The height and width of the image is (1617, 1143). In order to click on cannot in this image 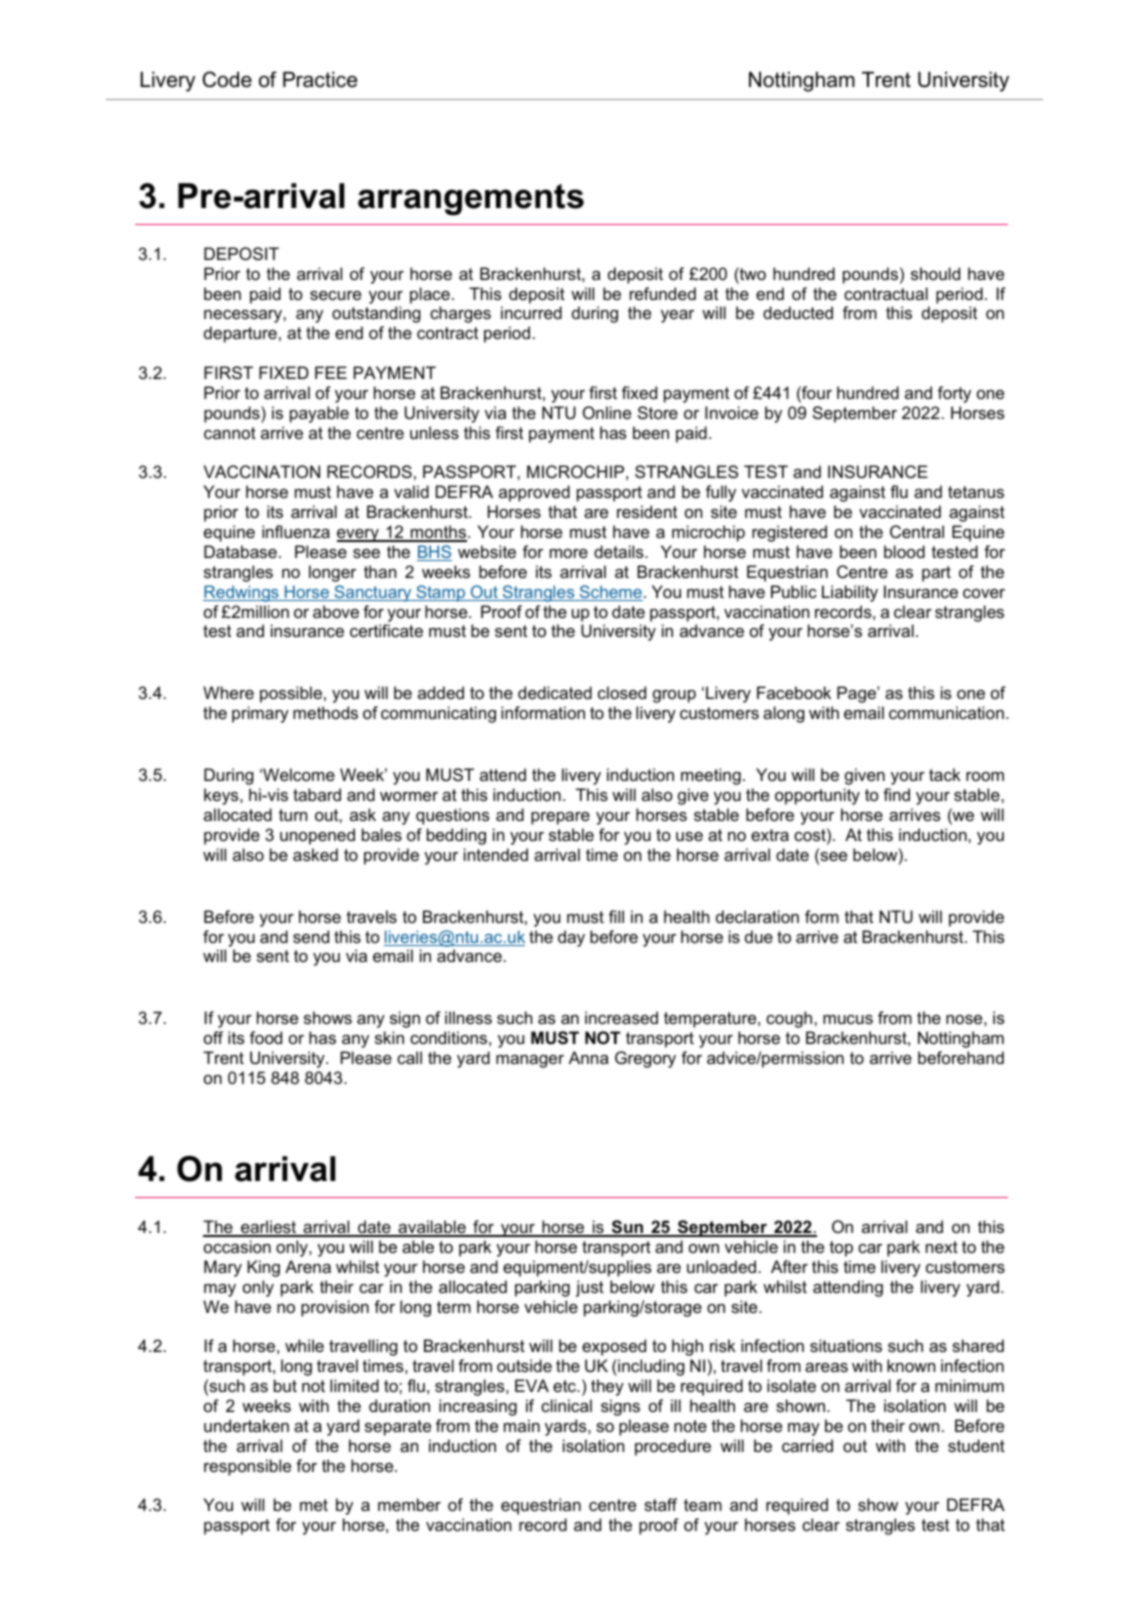, I will do `click(230, 433)`.
